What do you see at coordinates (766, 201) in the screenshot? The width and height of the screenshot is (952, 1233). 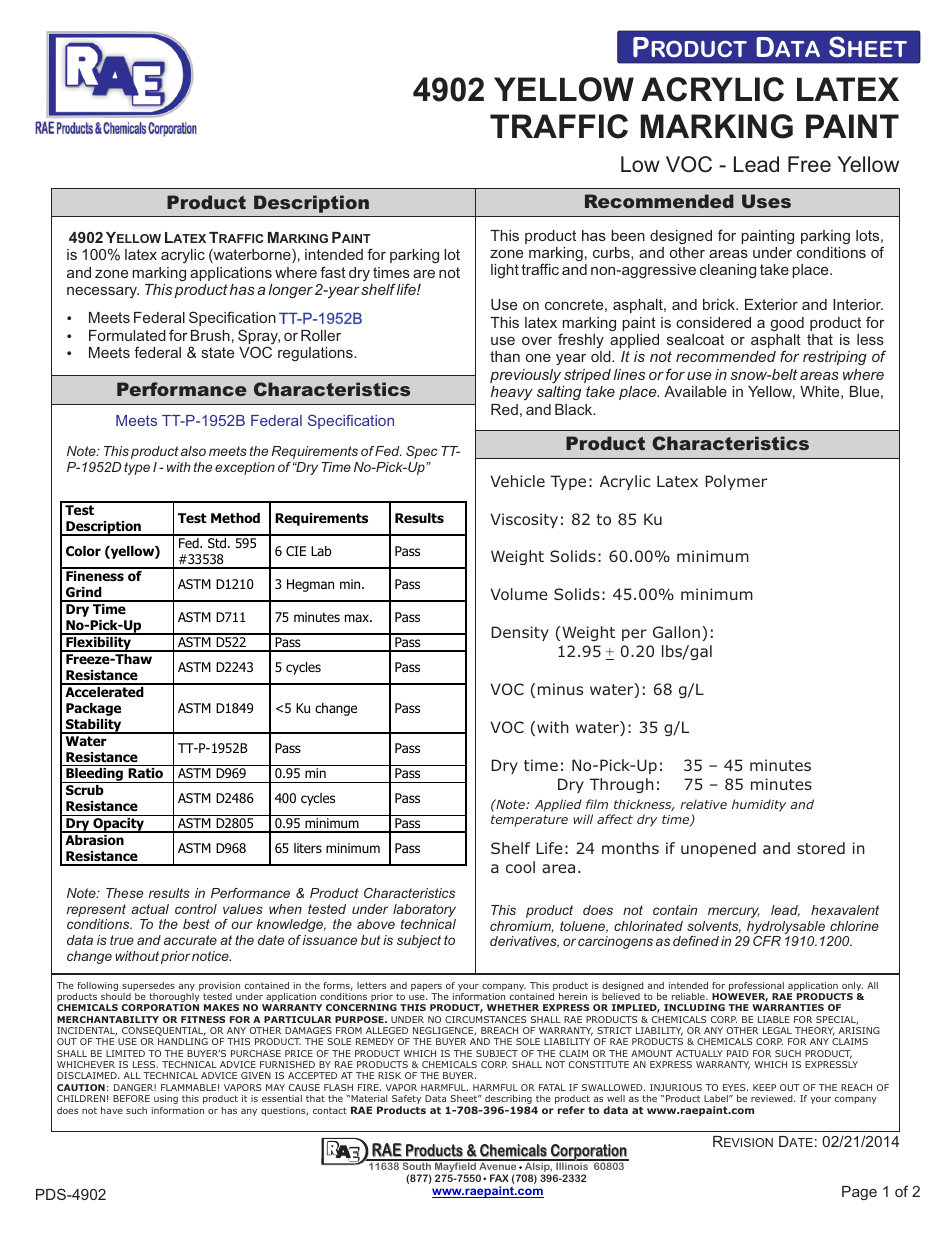 I see `Uses` at bounding box center [766, 201].
